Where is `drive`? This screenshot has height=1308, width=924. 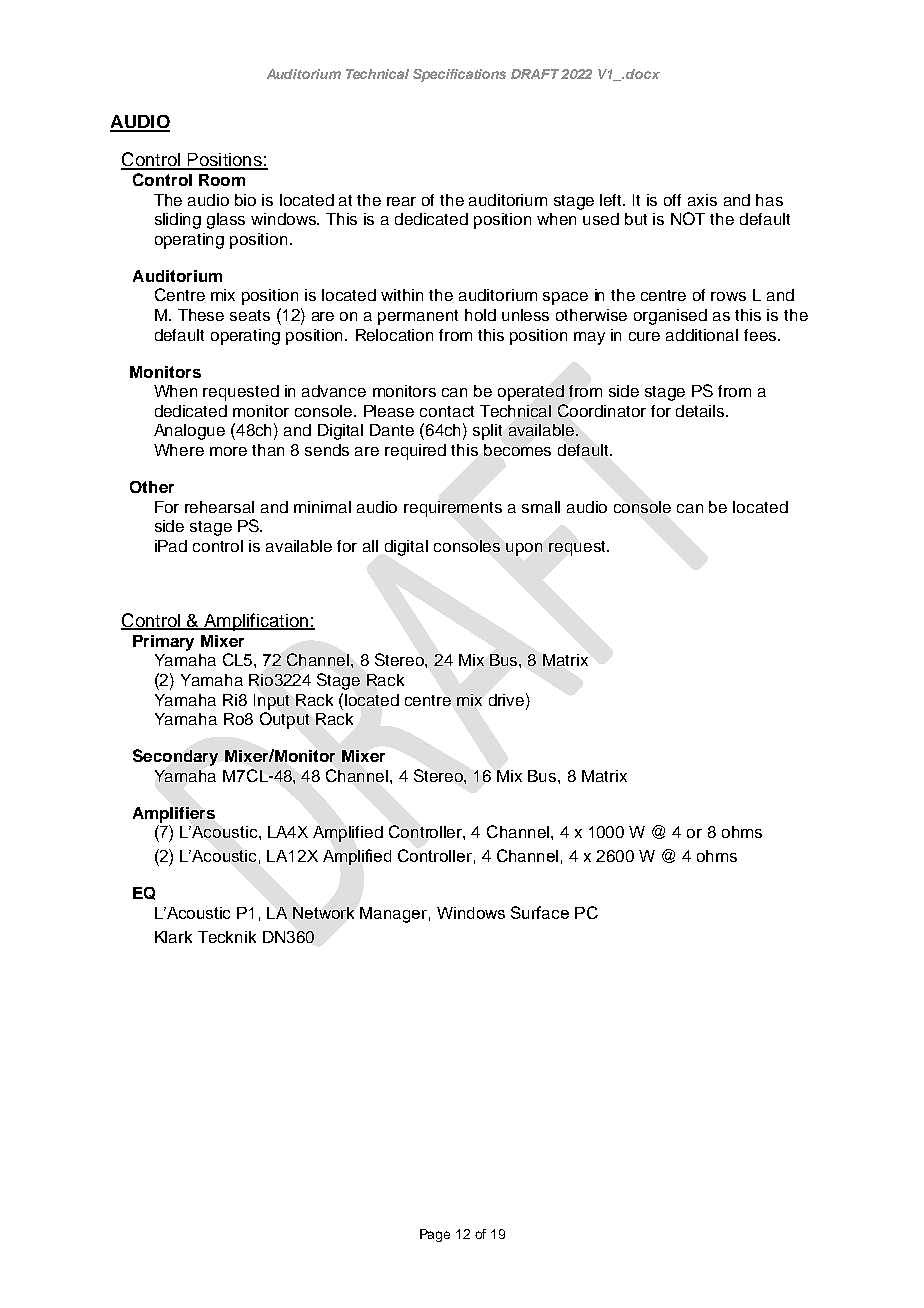
drive is located at coordinates (508, 699).
